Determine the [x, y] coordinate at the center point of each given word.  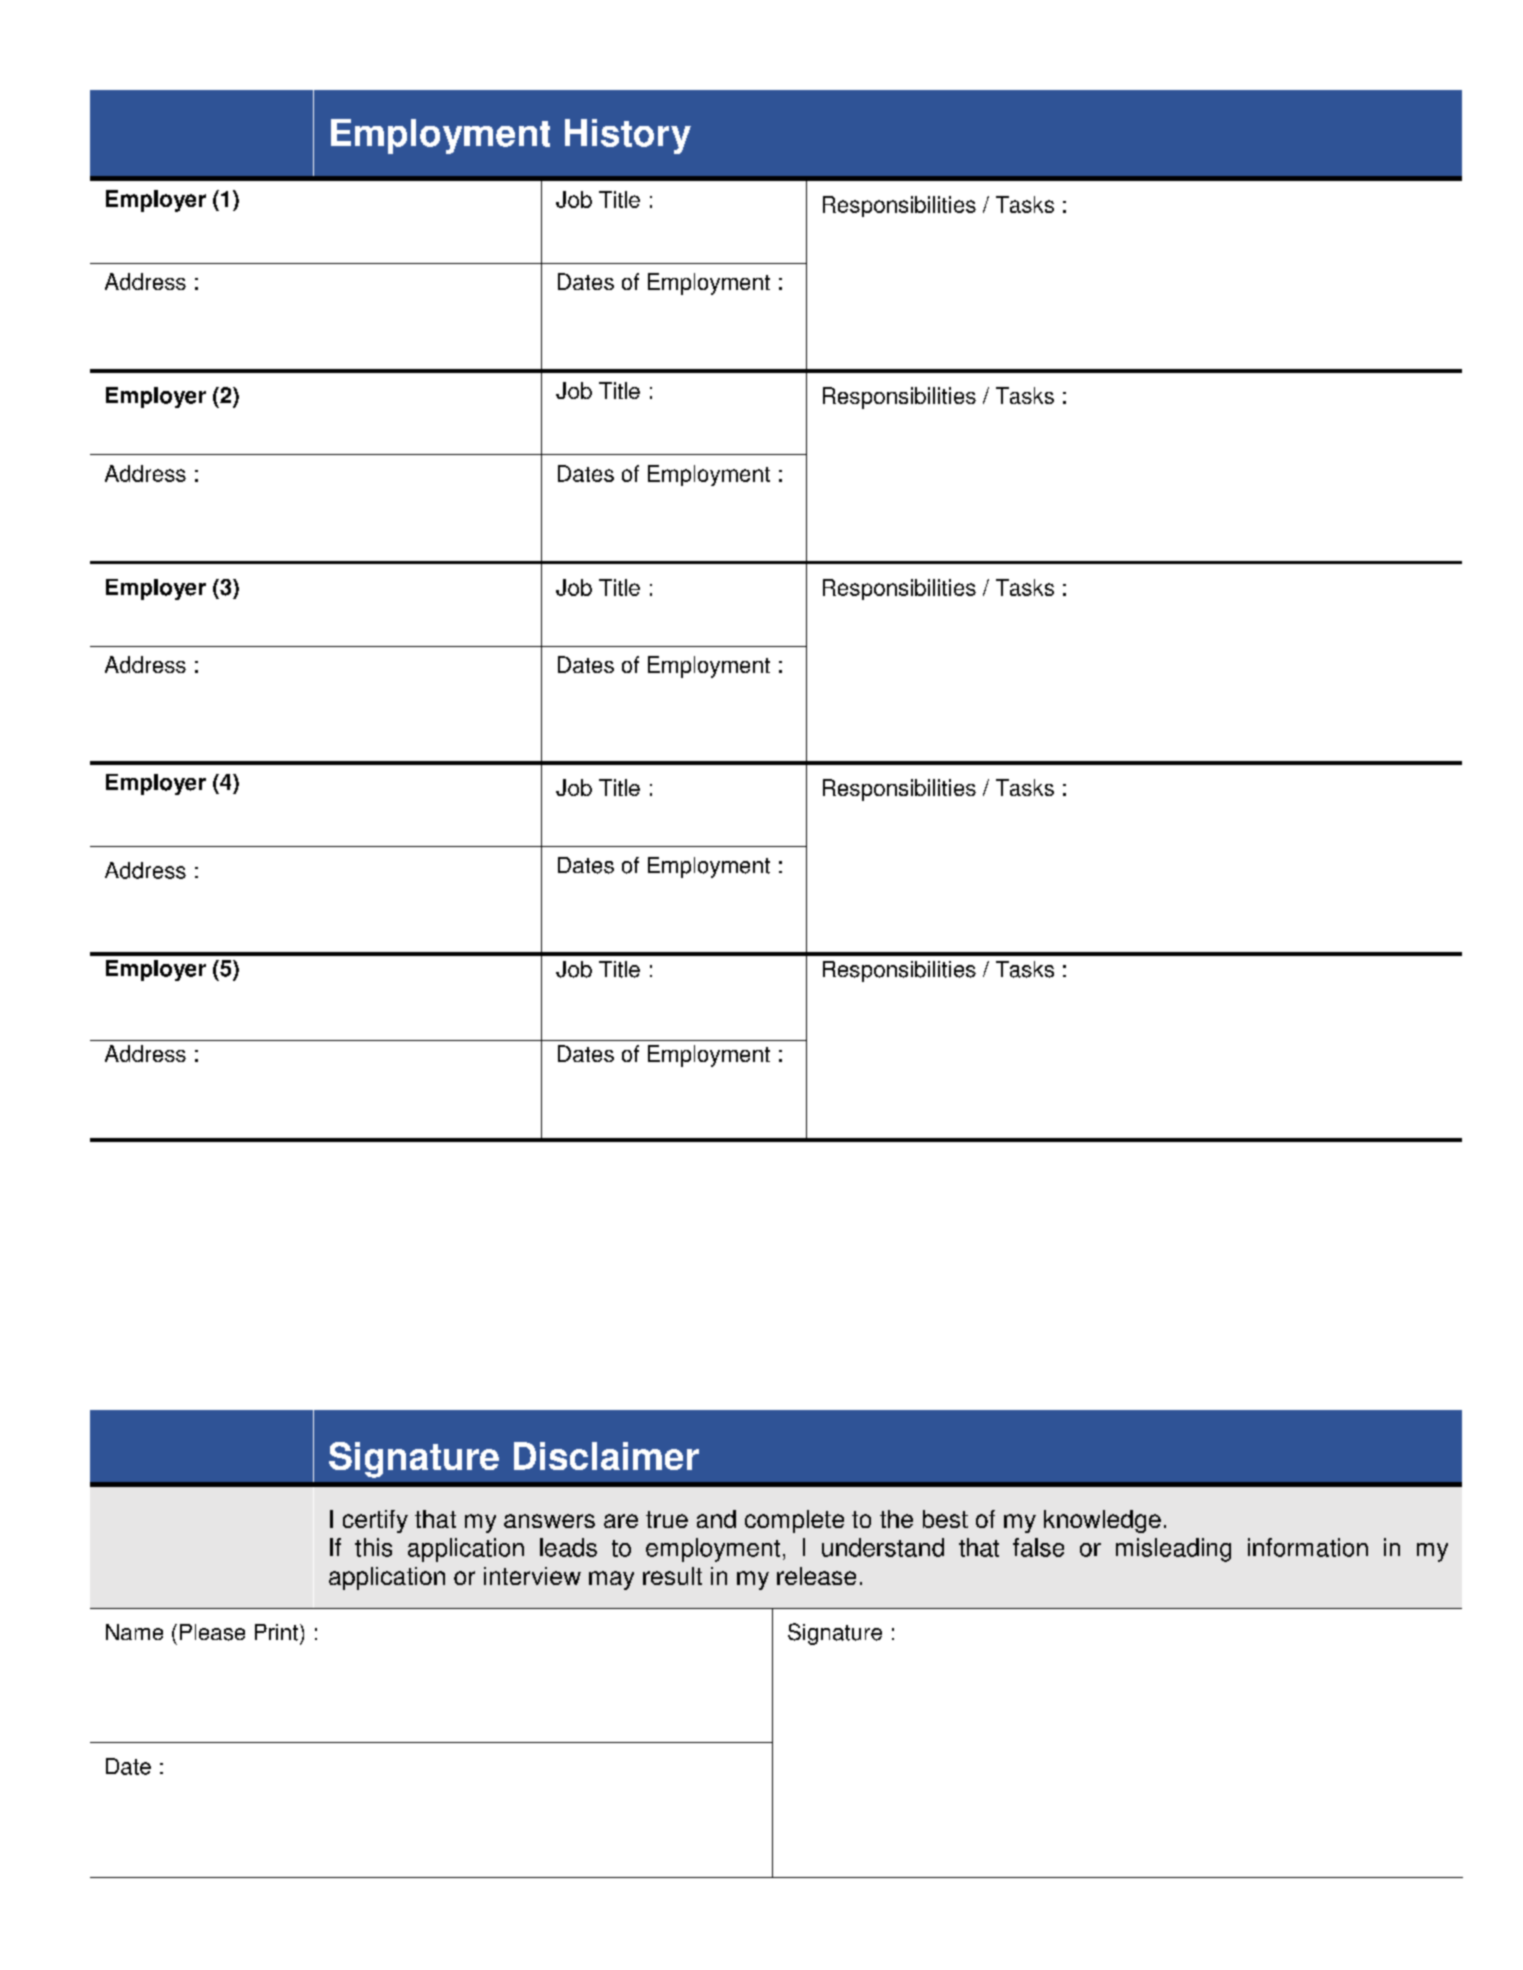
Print [278, 1632]
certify [375, 1521]
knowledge [1102, 1521]
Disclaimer [606, 1456]
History [628, 136]
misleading [1173, 1550]
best [945, 1519]
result [672, 1576]
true [667, 1519]
